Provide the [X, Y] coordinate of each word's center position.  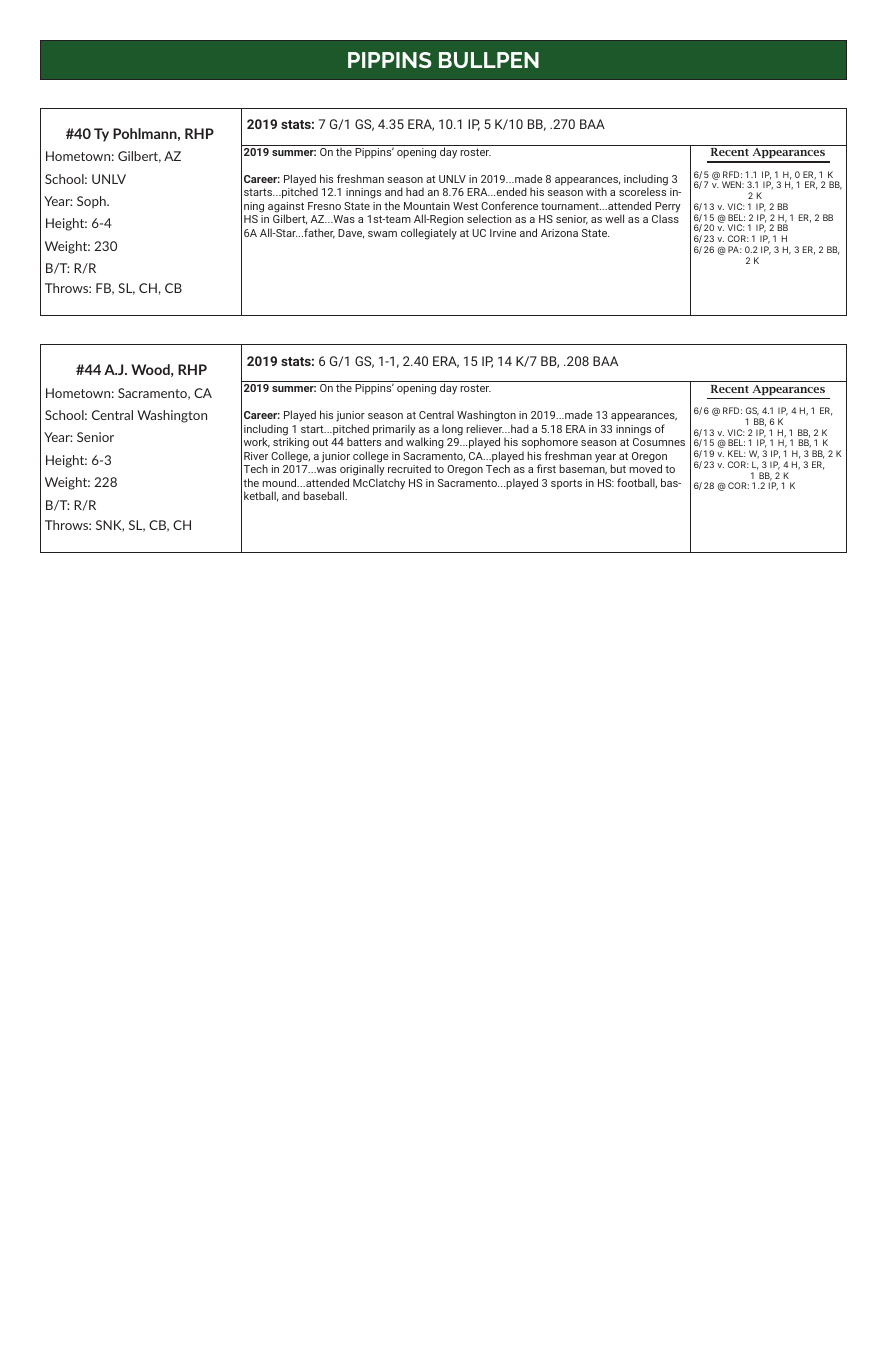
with [596, 191]
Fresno [324, 206]
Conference [509, 205]
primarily [394, 430]
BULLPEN [489, 60]
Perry [668, 208]
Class [665, 218]
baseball [325, 495]
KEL [737, 453]
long [452, 430]
